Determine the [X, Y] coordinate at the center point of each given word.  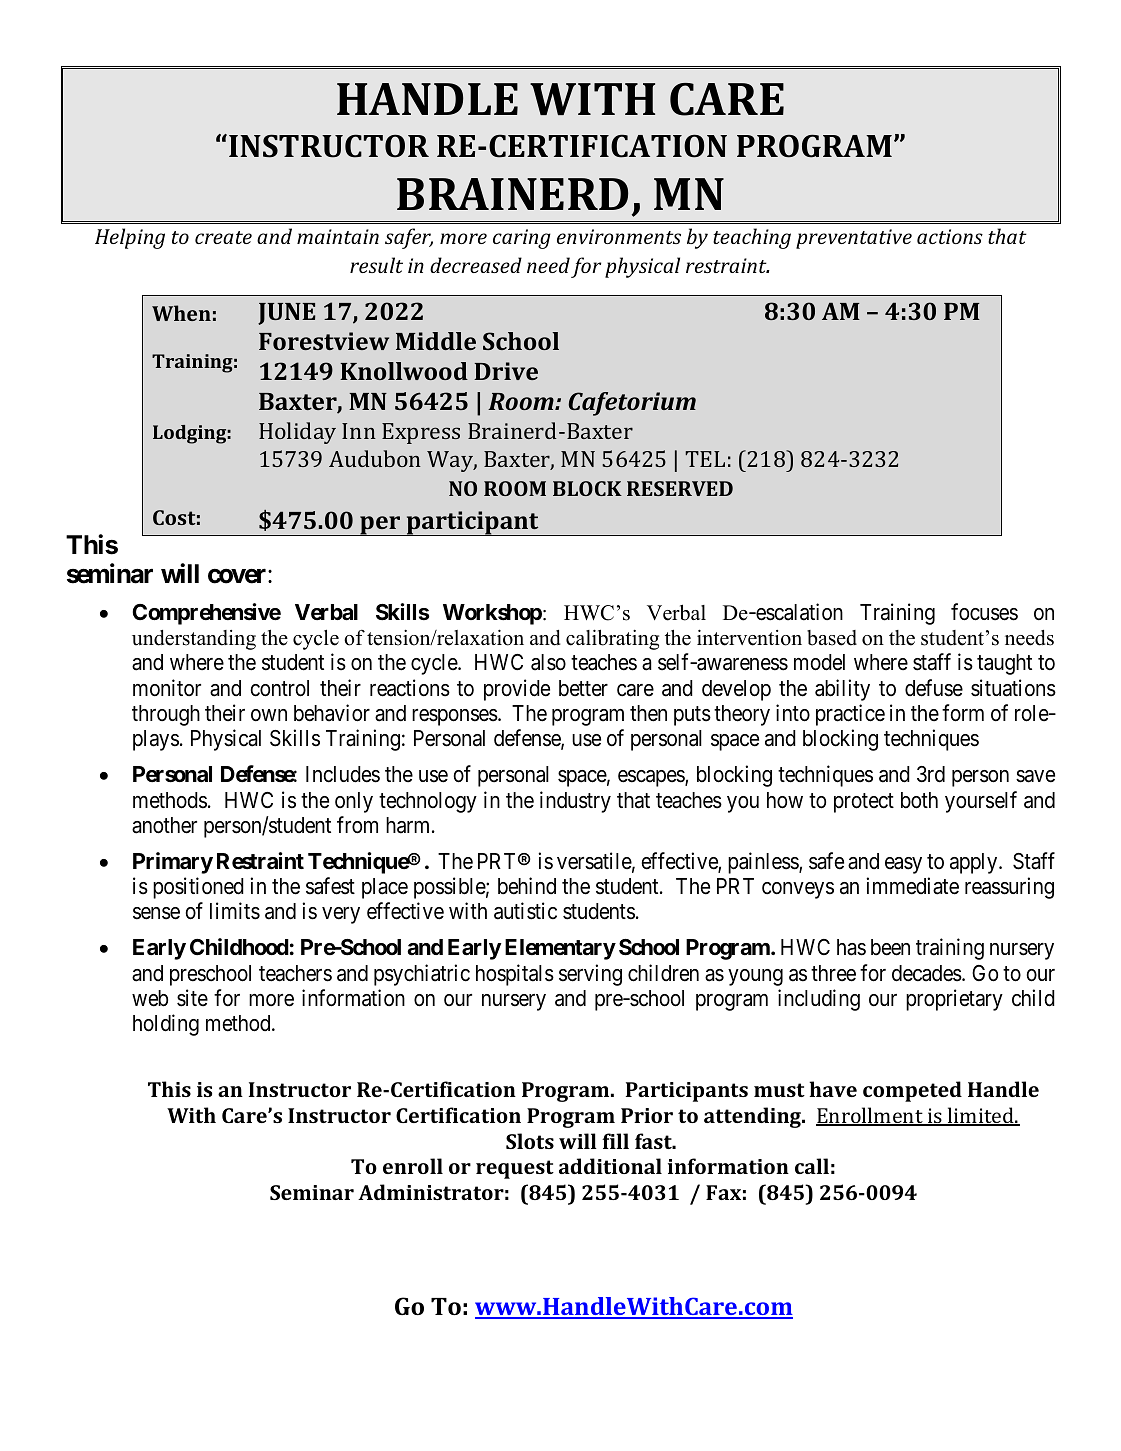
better [583, 688]
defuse [934, 688]
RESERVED [680, 488]
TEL [705, 459]
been [890, 947]
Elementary [560, 949]
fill [615, 1141]
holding [166, 1025]
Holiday [297, 433]
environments [619, 236]
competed [912, 1091]
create [223, 237]
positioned [198, 888]
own [269, 715]
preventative [854, 239]
